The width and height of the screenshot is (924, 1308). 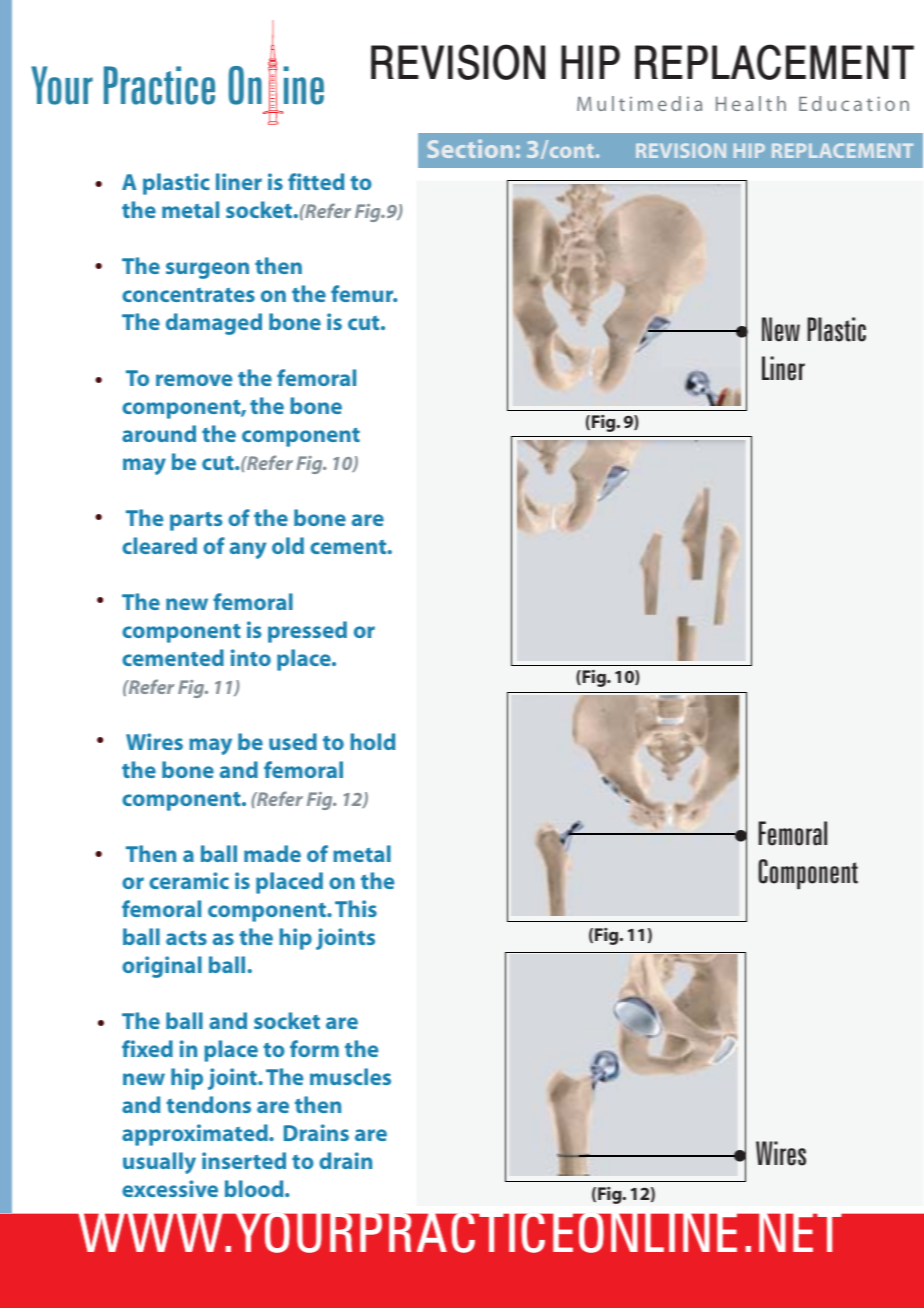 What do you see at coordinates (350, 1076) in the screenshot?
I see `muscles` at bounding box center [350, 1076].
